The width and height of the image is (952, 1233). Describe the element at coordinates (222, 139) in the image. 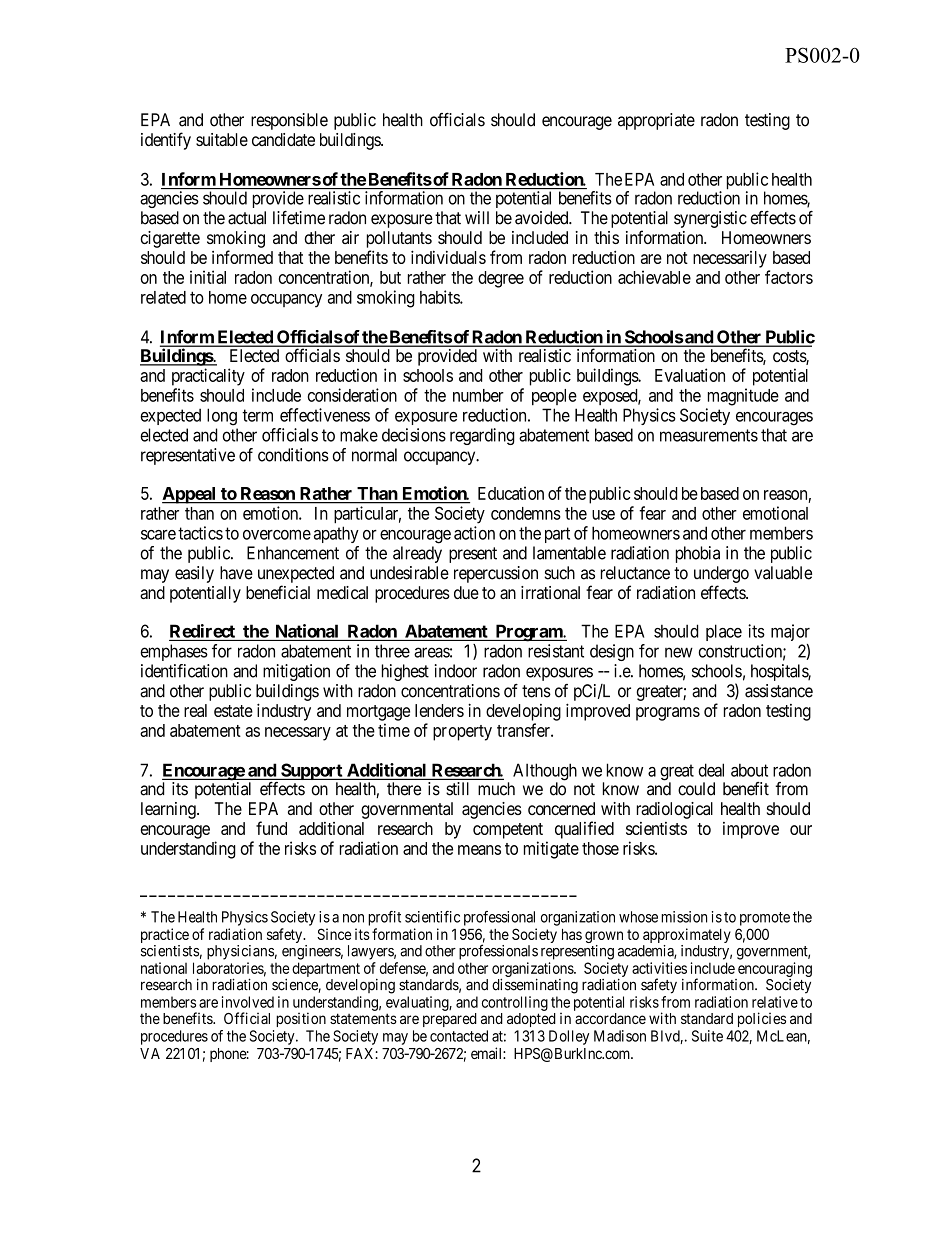

I see `suitable` at that location.
